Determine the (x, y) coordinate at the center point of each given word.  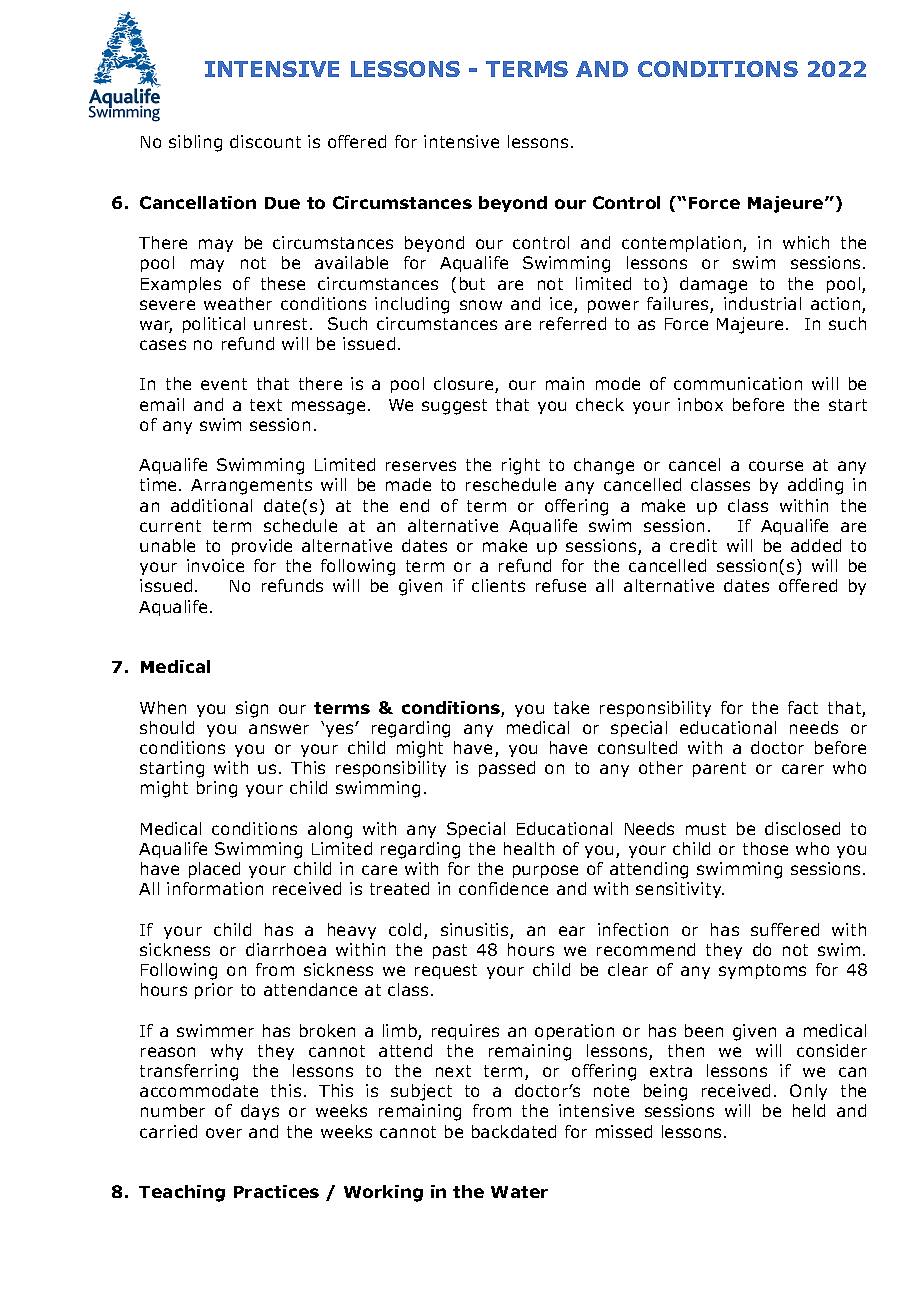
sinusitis (476, 931)
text (266, 405)
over (224, 1133)
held (809, 1110)
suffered (785, 929)
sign (252, 709)
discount (265, 141)
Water (519, 1192)
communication (738, 383)
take (571, 707)
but (472, 283)
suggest (454, 407)
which (806, 242)
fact (803, 707)
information (215, 888)
